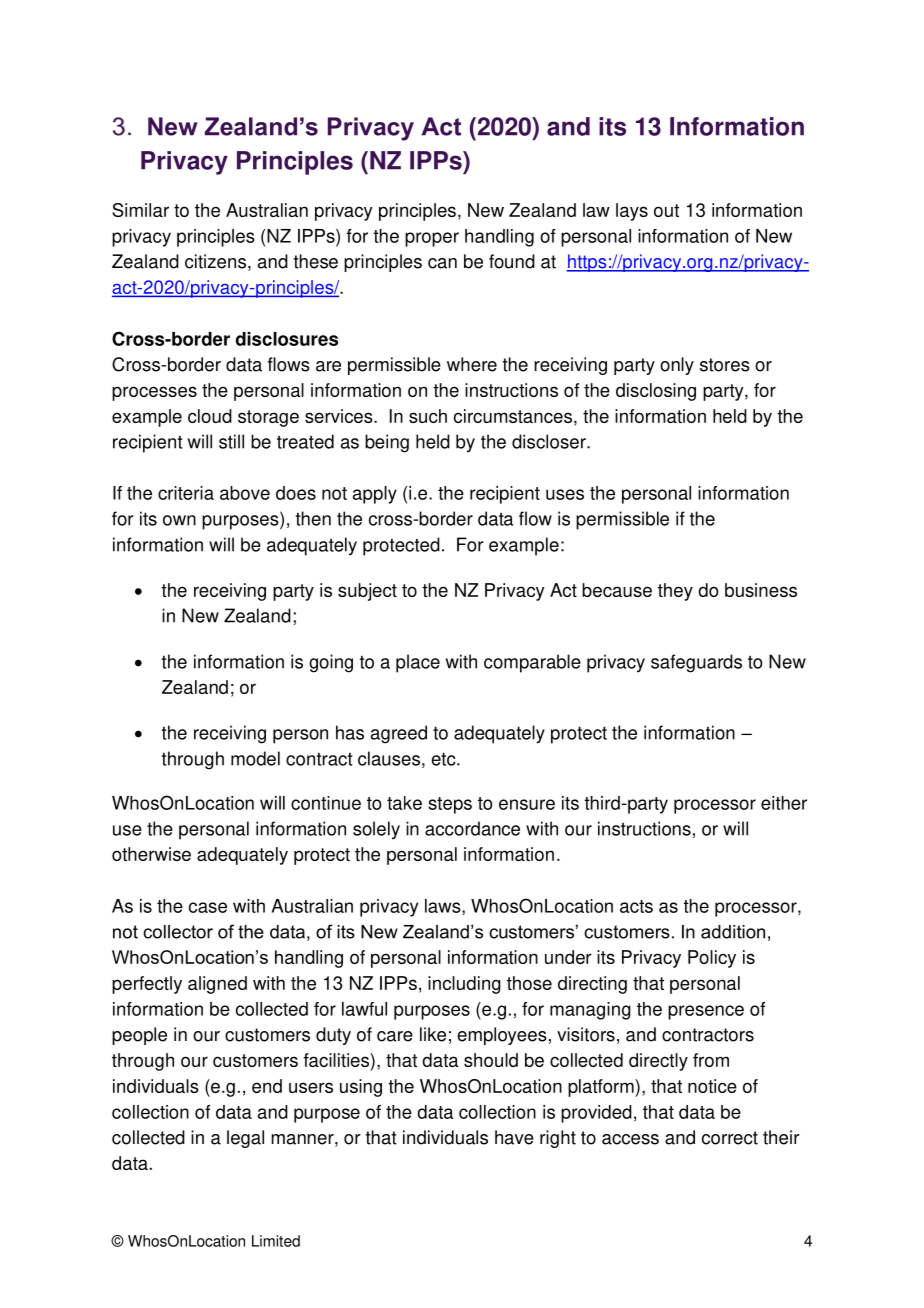 The width and height of the page is (924, 1308). I want to click on have, so click(514, 1137).
